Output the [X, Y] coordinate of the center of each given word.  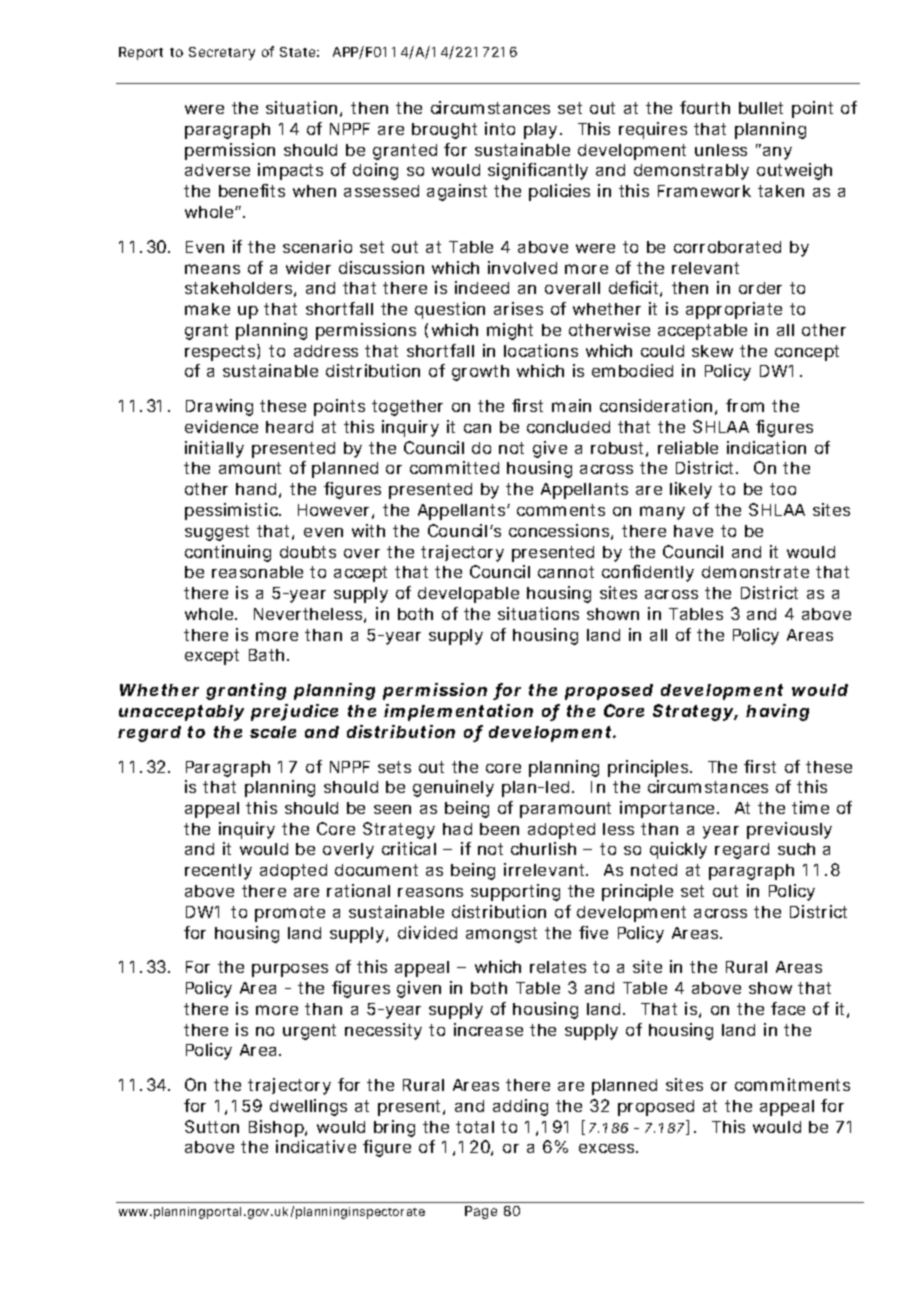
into [500, 128]
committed [454, 467]
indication [766, 447]
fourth [705, 107]
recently [218, 872]
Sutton [212, 1126]
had [457, 829]
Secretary [222, 53]
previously [789, 830]
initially [214, 449]
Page [481, 1212]
